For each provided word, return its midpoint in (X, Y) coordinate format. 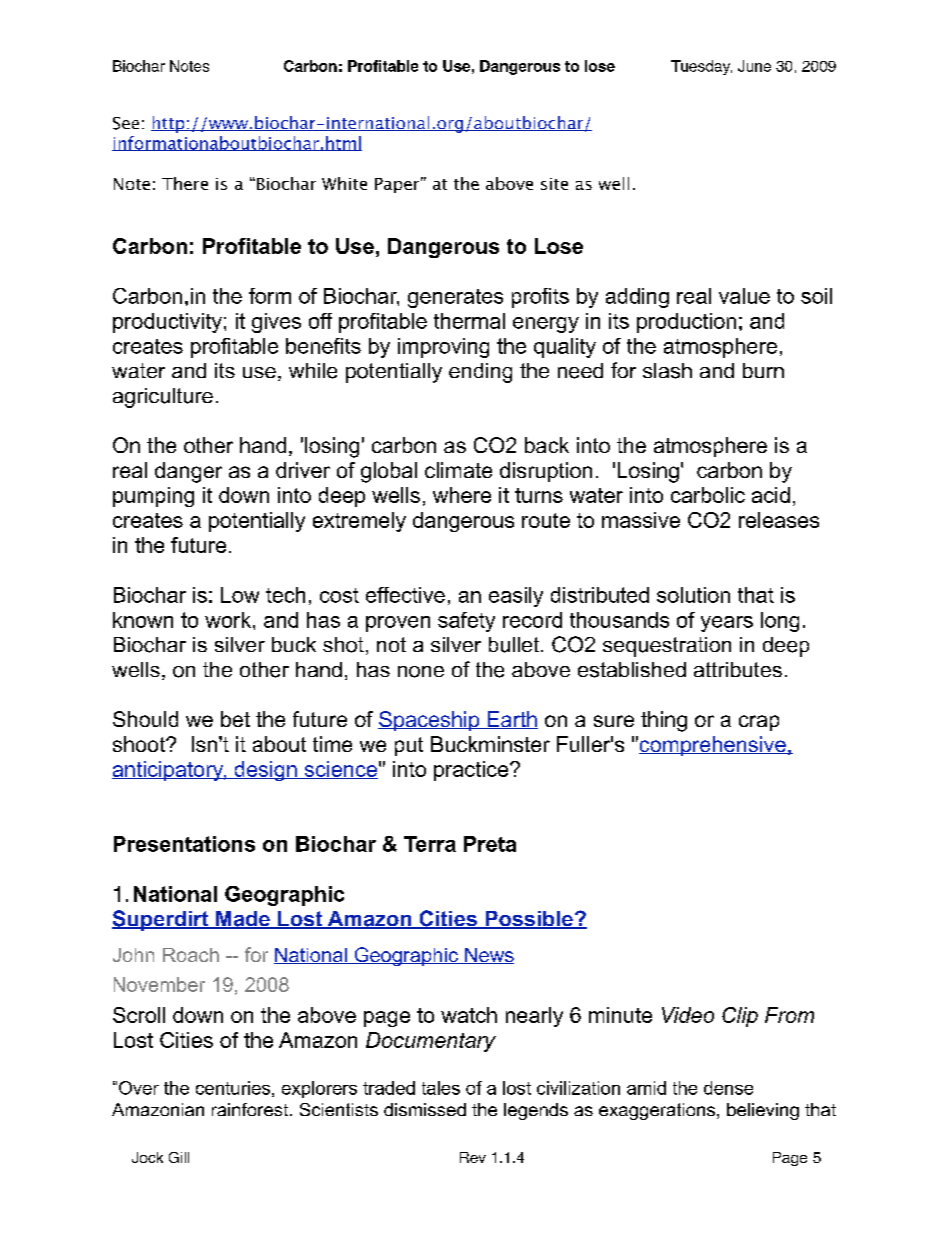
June (754, 66)
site (554, 184)
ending (480, 373)
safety (466, 622)
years (727, 624)
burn (763, 370)
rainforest (251, 1109)
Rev (473, 1157)
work (229, 620)
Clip (740, 1017)
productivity (167, 323)
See (126, 123)
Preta (490, 844)
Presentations (184, 844)
